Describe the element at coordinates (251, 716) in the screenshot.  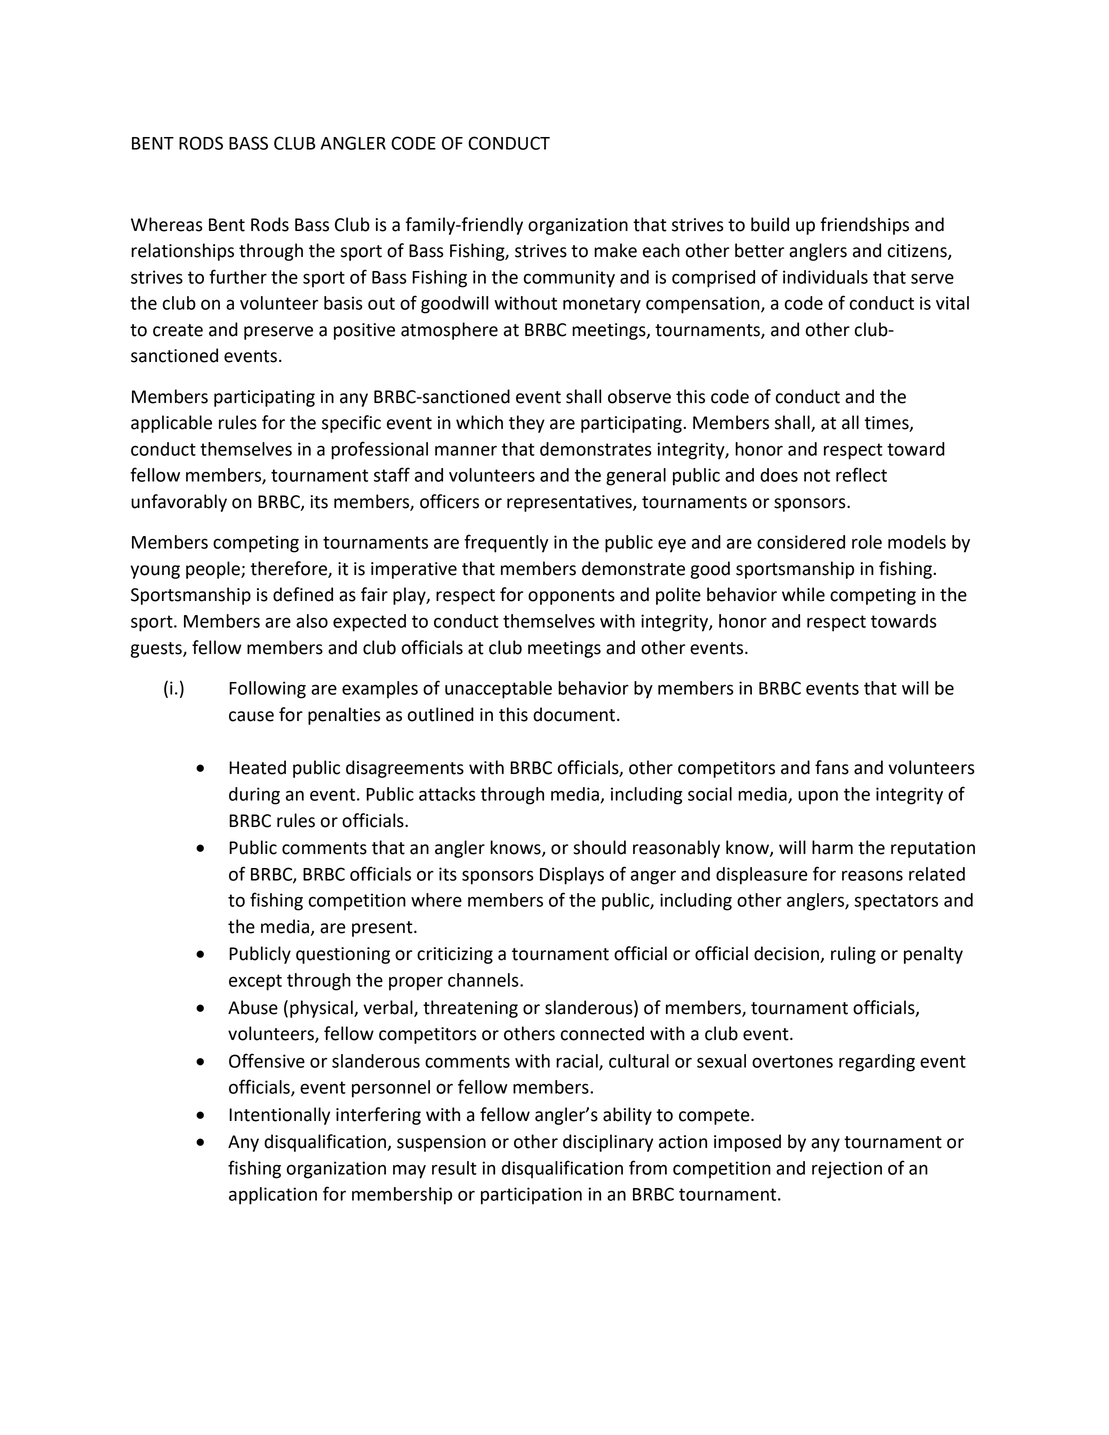
I see `cause` at that location.
